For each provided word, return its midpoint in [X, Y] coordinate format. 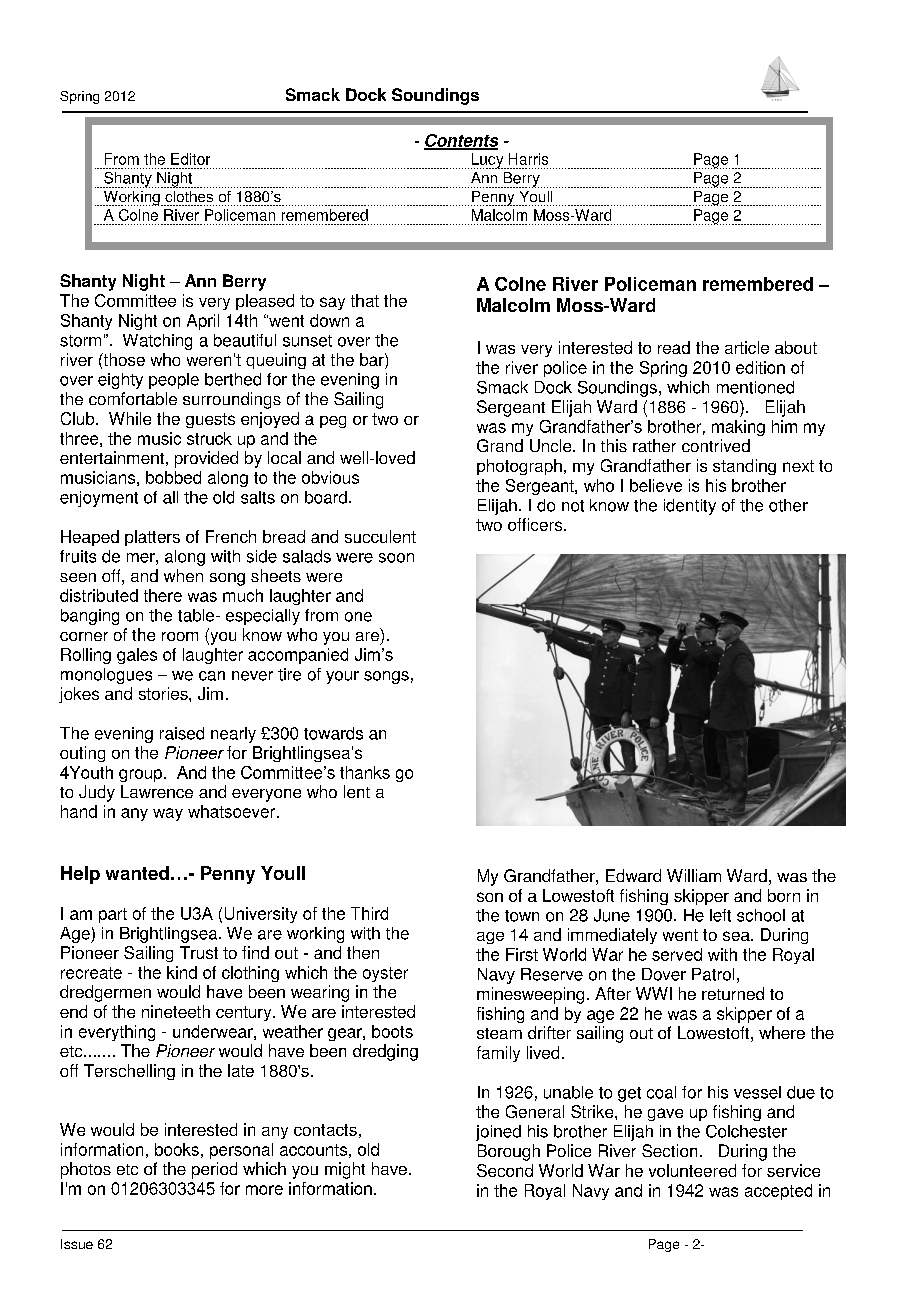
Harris [528, 159]
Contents [461, 141]
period [214, 1170]
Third [369, 913]
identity [690, 507]
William [694, 875]
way [168, 814]
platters [152, 538]
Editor [190, 159]
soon [396, 558]
